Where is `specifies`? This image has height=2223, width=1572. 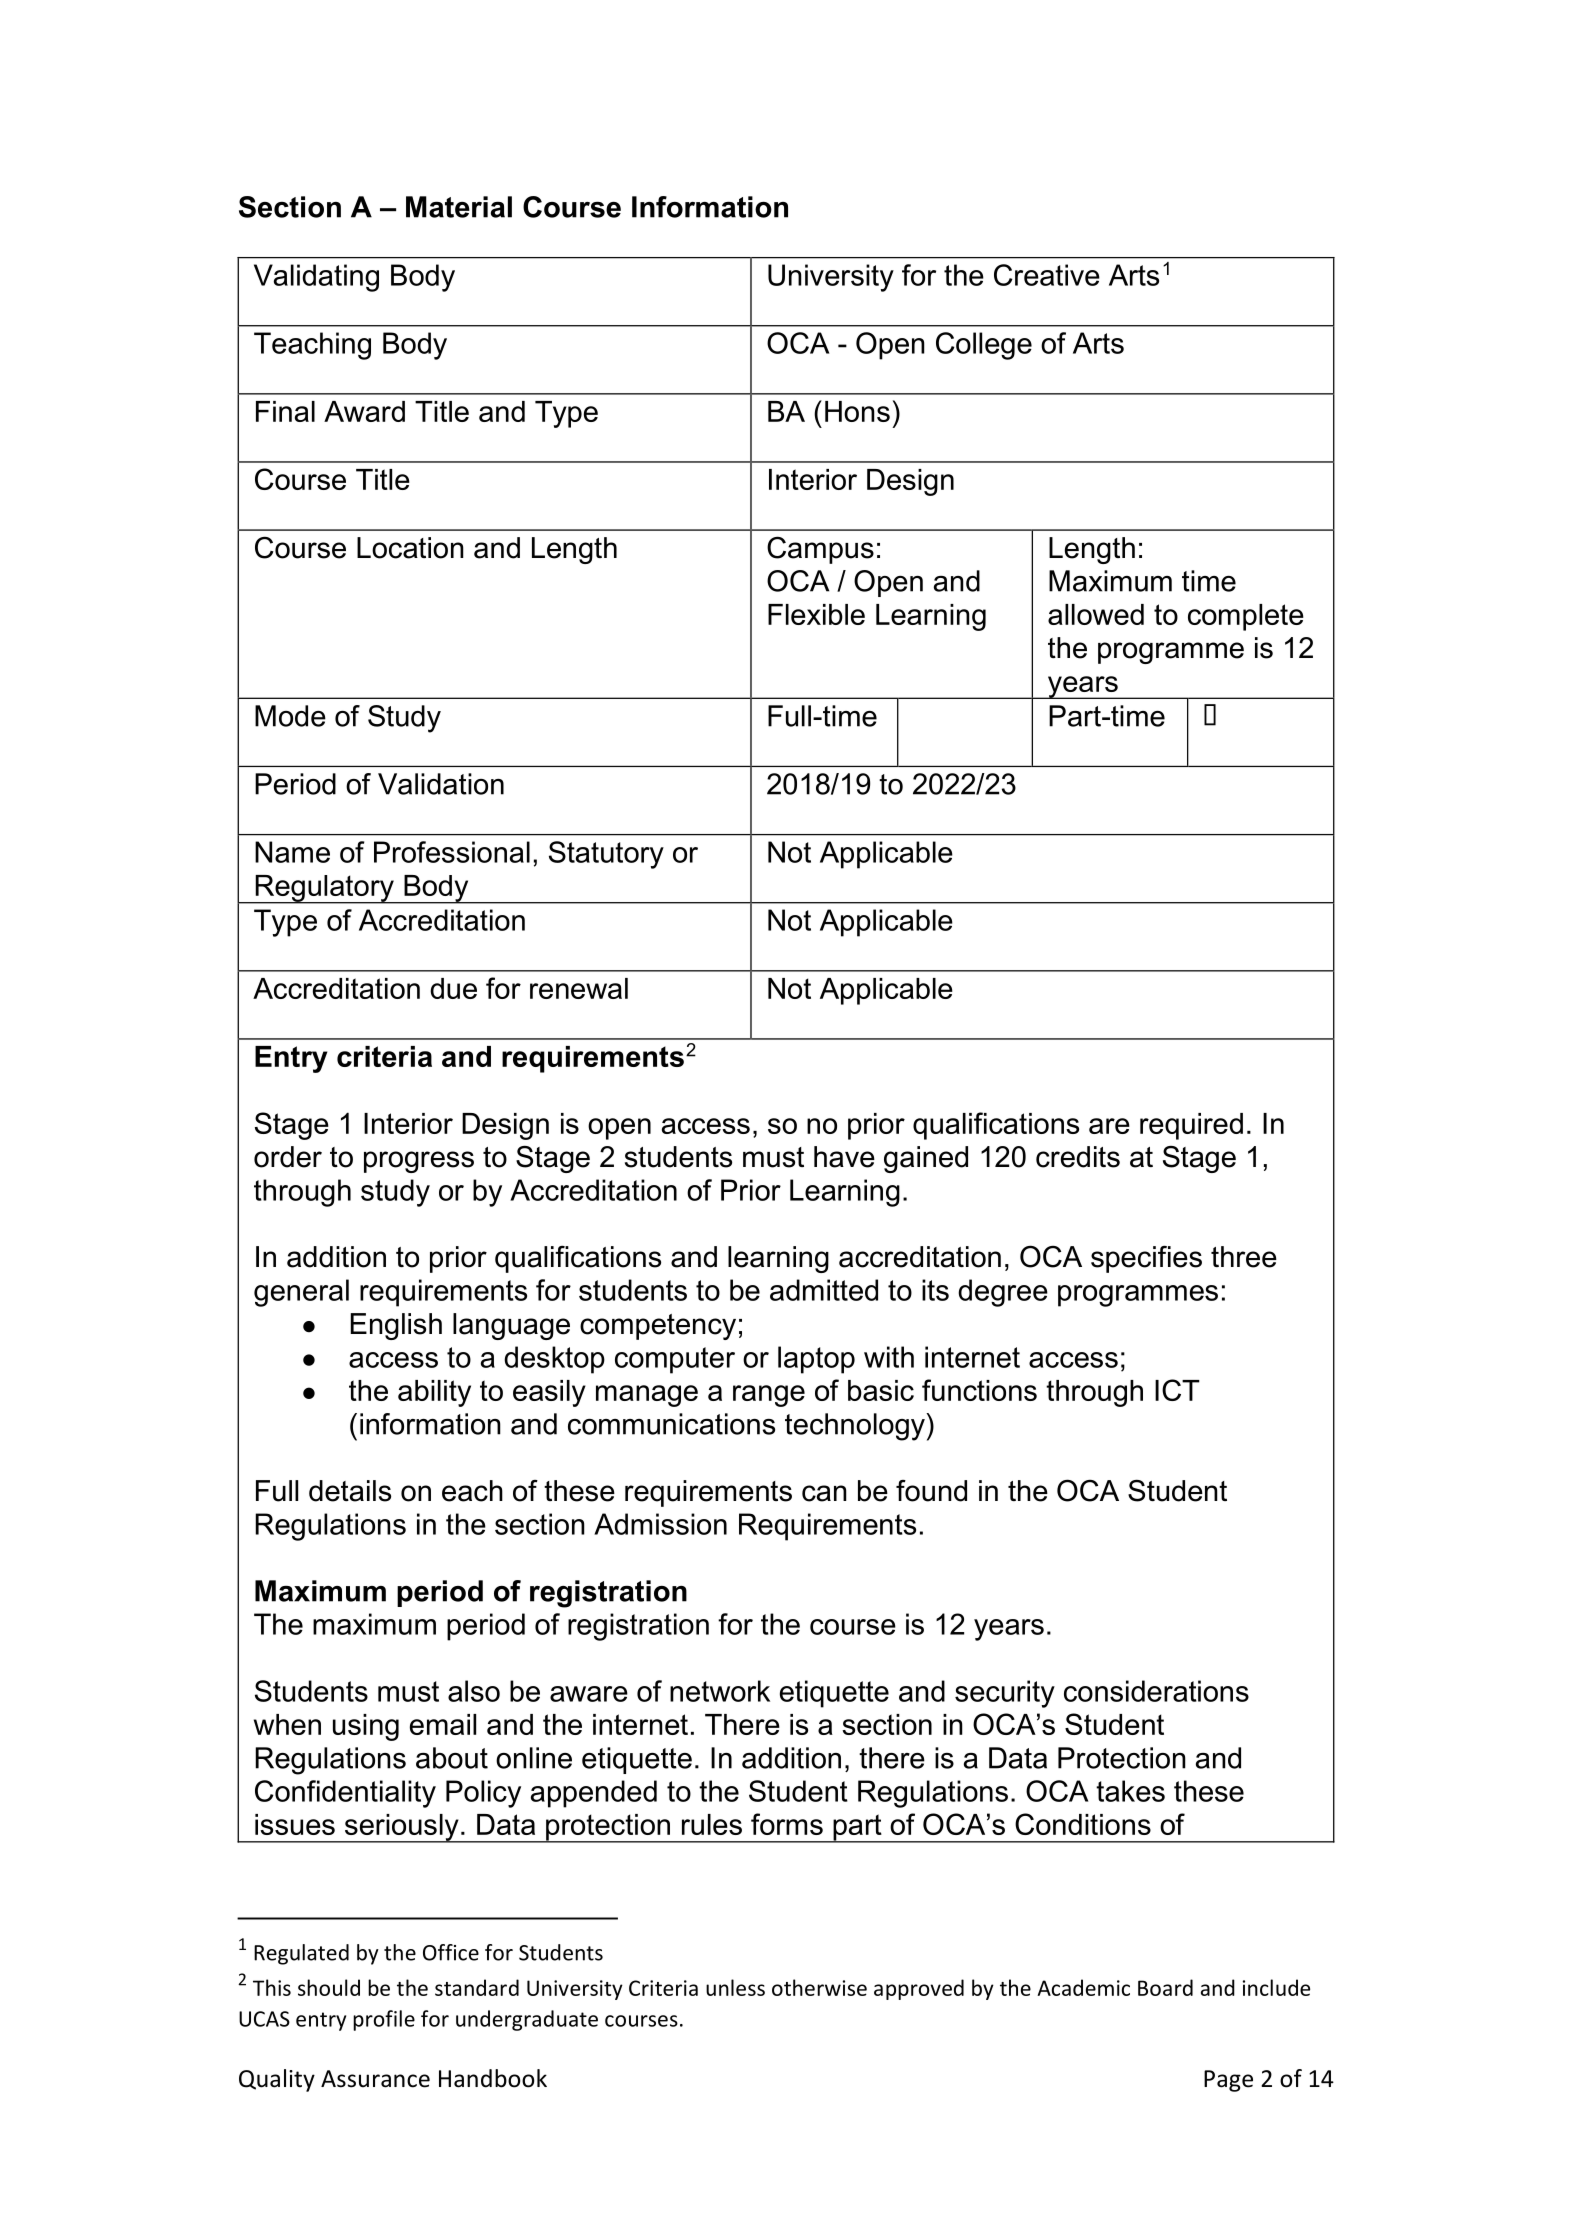 specifies is located at coordinates (1146, 1259).
